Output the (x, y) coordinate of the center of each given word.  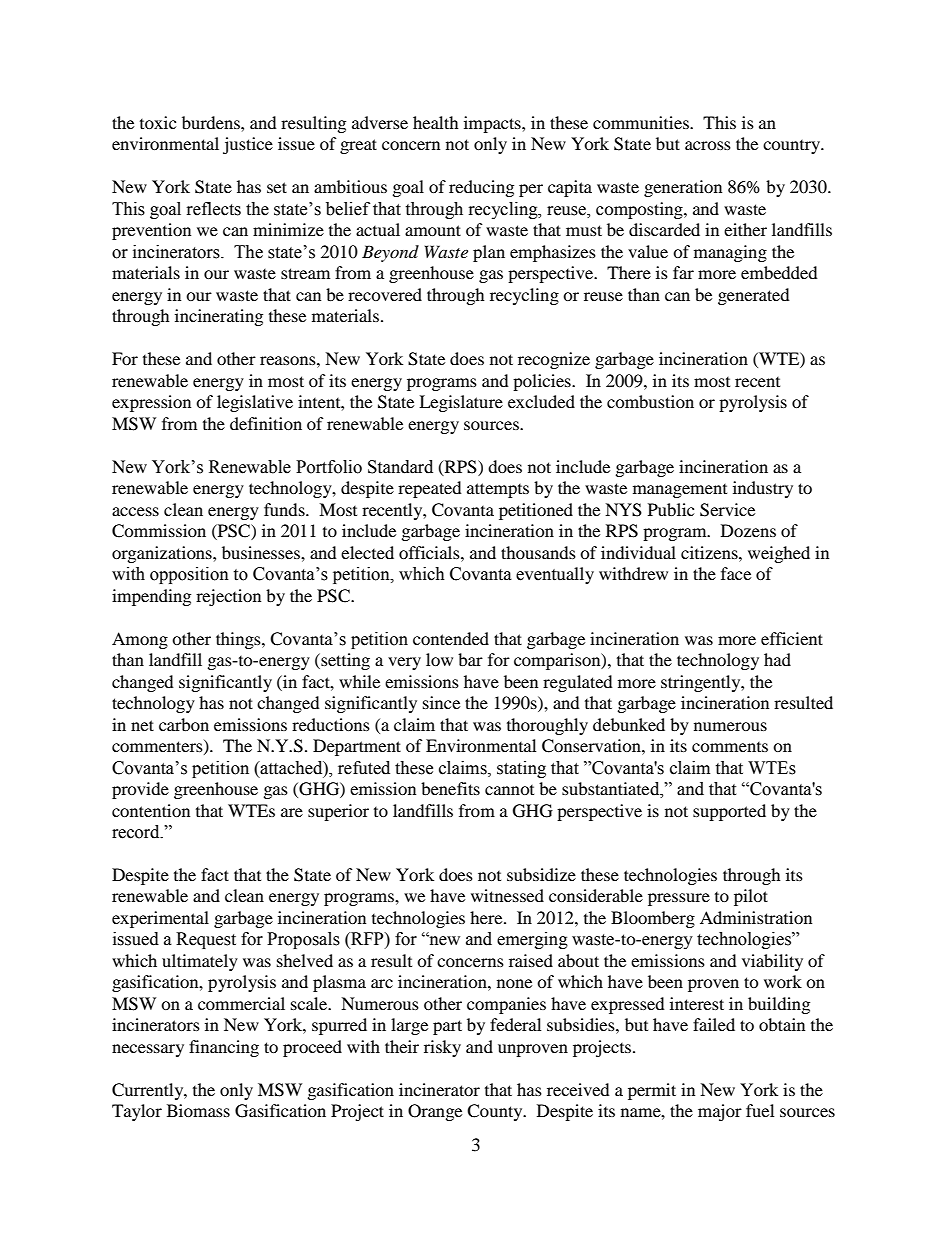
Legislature (461, 403)
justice (248, 145)
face (736, 573)
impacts (493, 124)
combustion (650, 401)
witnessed (507, 895)
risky (442, 1048)
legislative (255, 403)
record (137, 832)
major (720, 1112)
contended (451, 638)
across (708, 145)
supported (729, 812)
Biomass (198, 1110)
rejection (228, 597)
